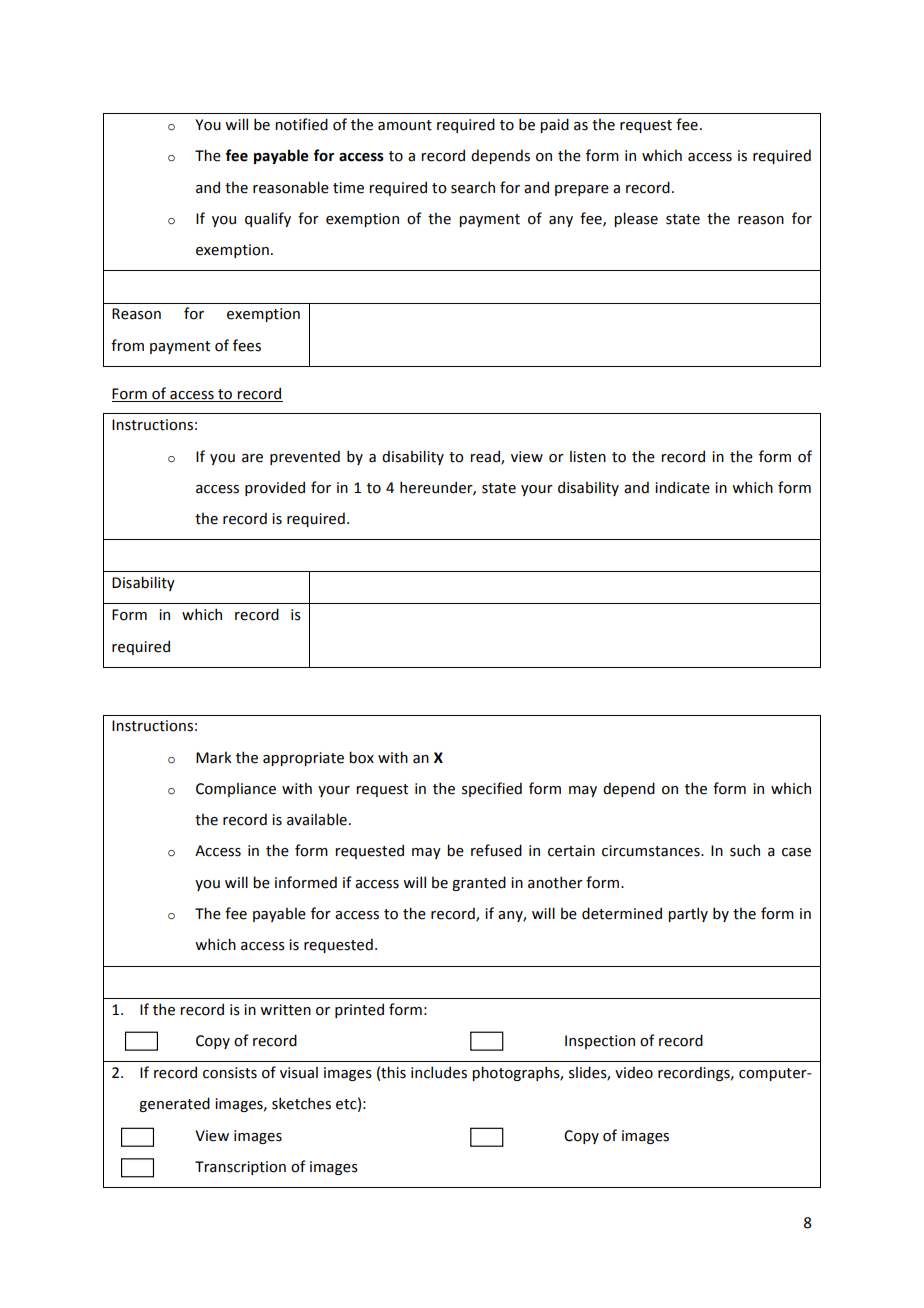 The width and height of the page is (924, 1308). I want to click on box, so click(361, 757).
